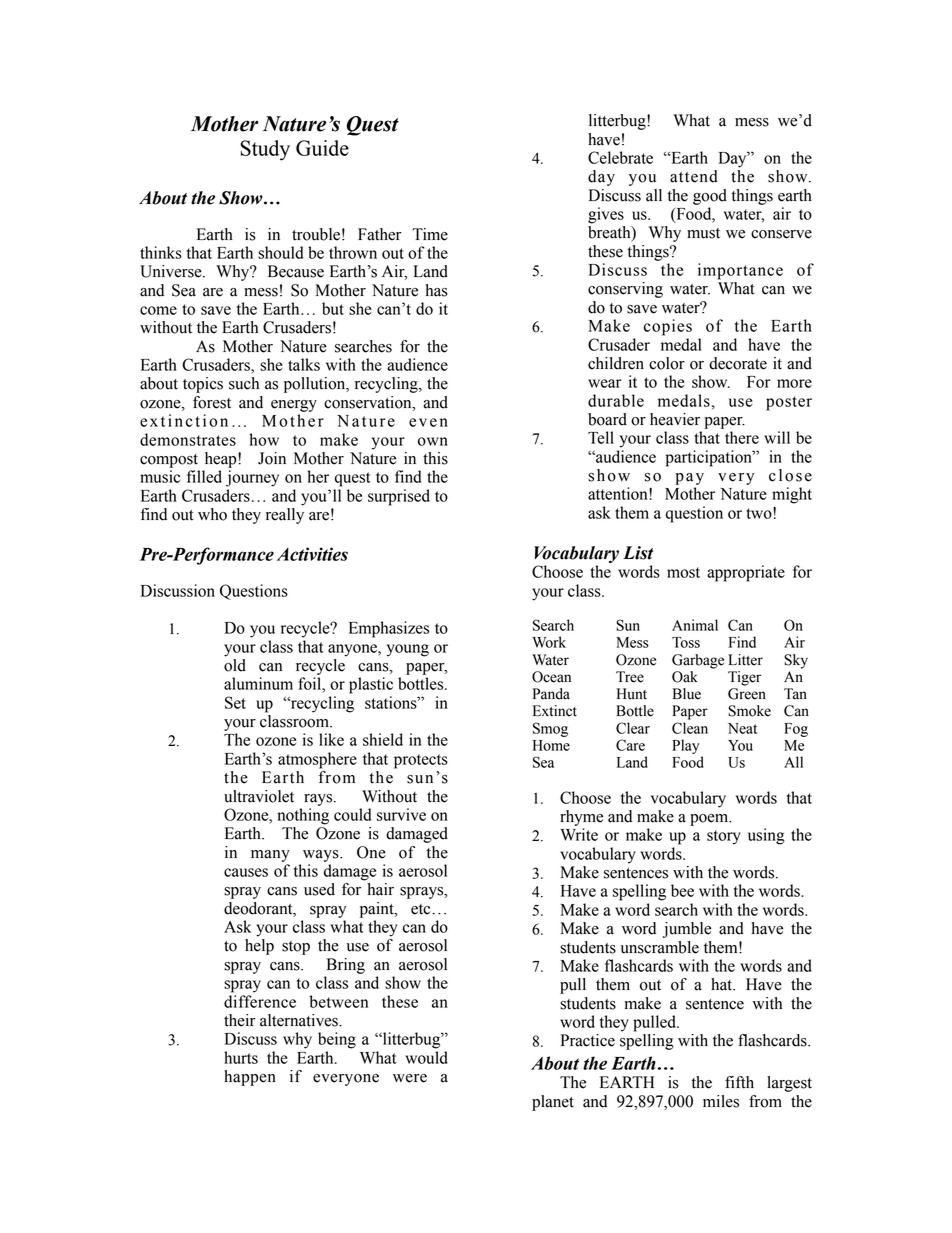 This screenshot has width=952, height=1233. What do you see at coordinates (265, 150) in the screenshot?
I see `Study` at bounding box center [265, 150].
